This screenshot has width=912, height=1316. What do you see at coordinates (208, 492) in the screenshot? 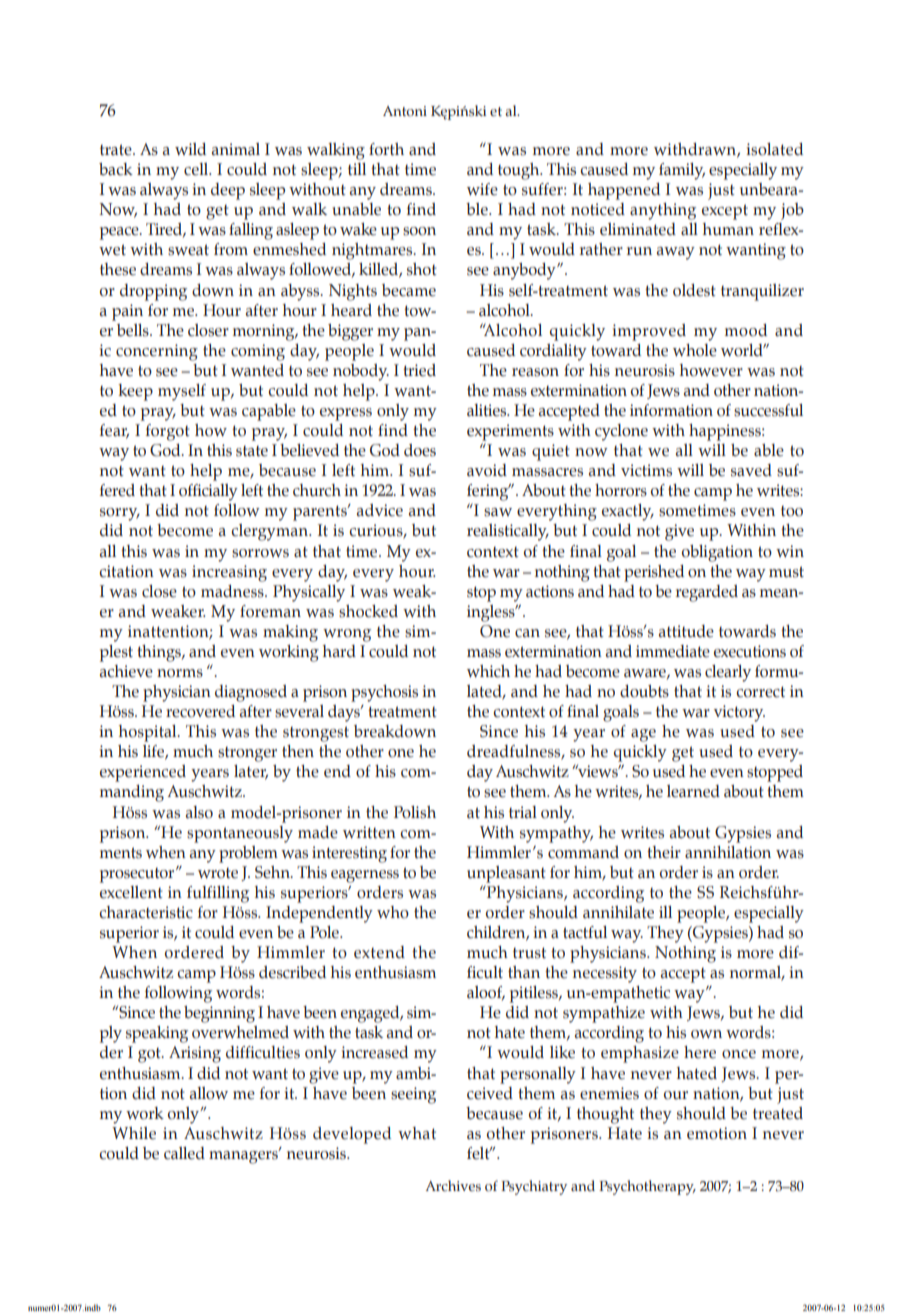
I see `officially` at bounding box center [208, 492].
